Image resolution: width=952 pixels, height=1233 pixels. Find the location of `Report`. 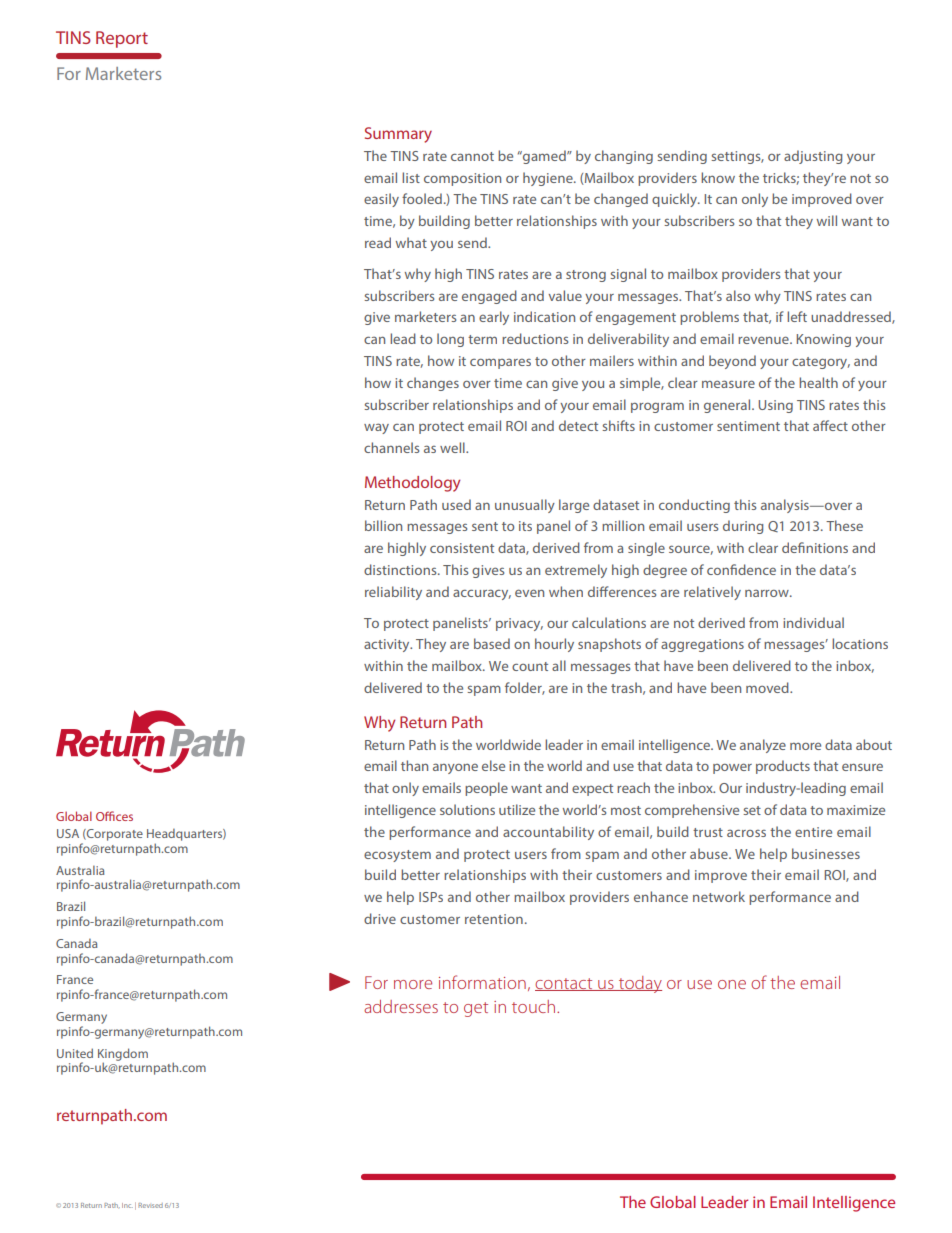

Report is located at coordinates (122, 39).
